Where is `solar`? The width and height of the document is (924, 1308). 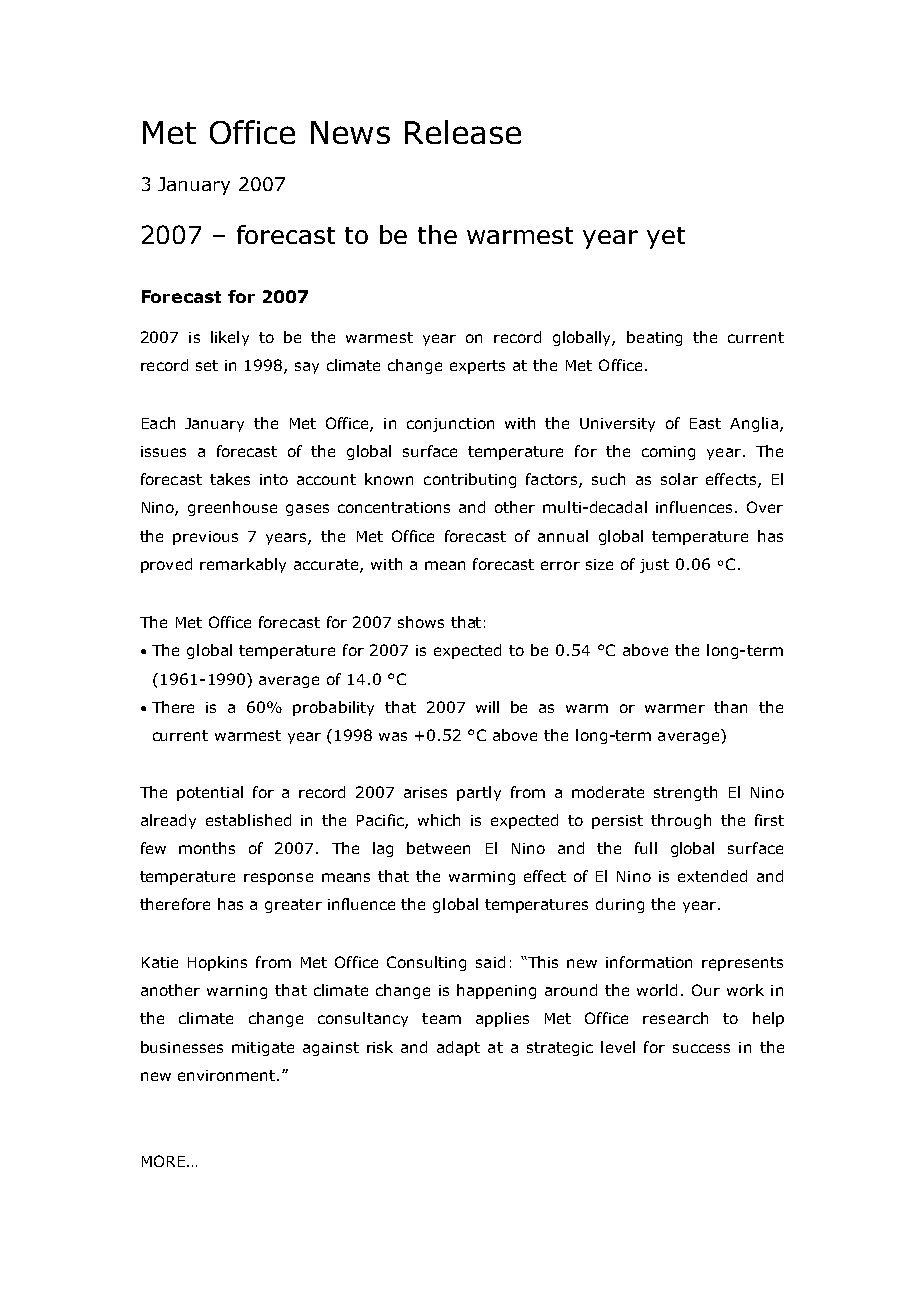 solar is located at coordinates (679, 479).
